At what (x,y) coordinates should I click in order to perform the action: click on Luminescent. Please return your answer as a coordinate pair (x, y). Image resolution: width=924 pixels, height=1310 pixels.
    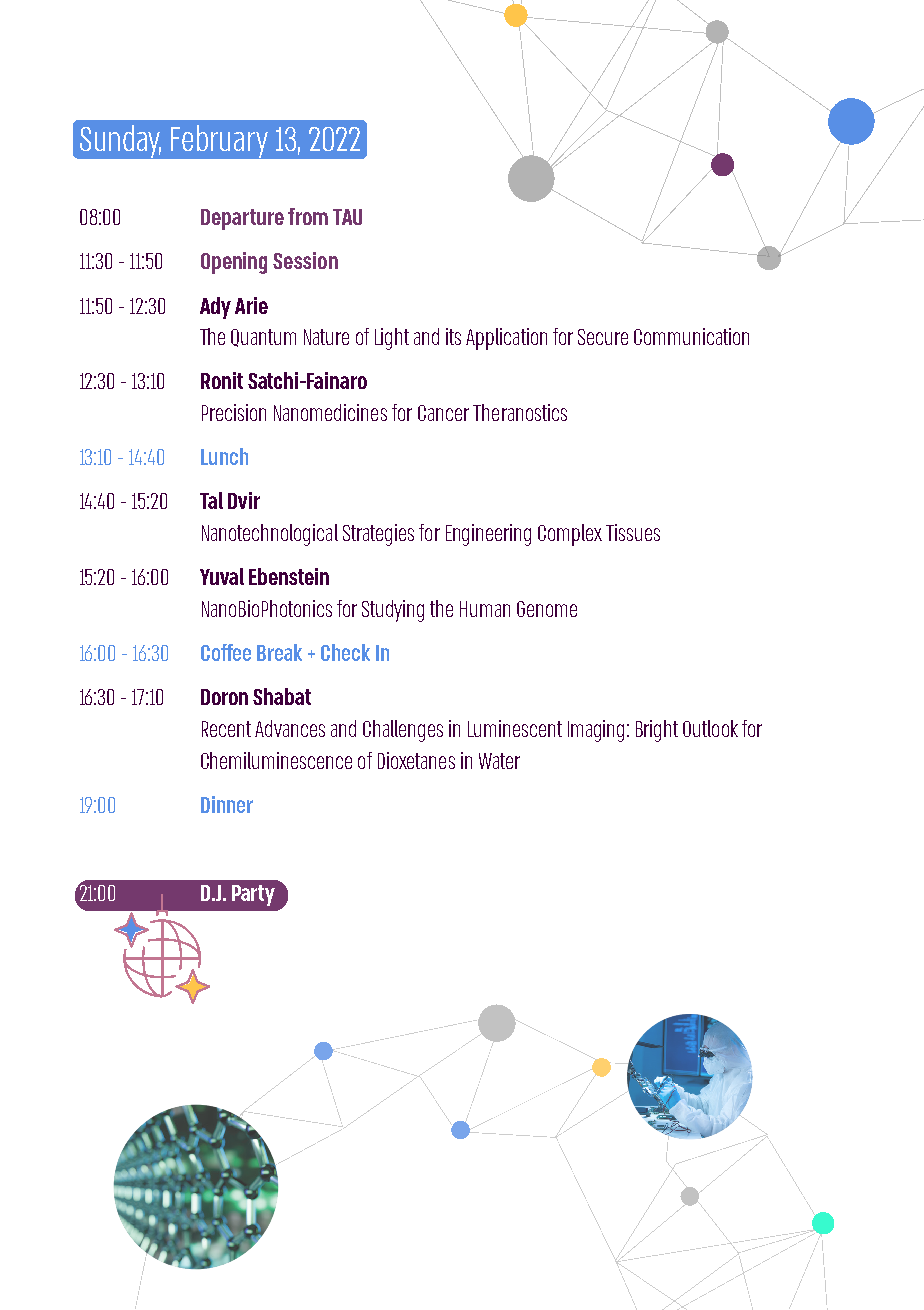
    Looking at the image, I should click on (515, 728).
